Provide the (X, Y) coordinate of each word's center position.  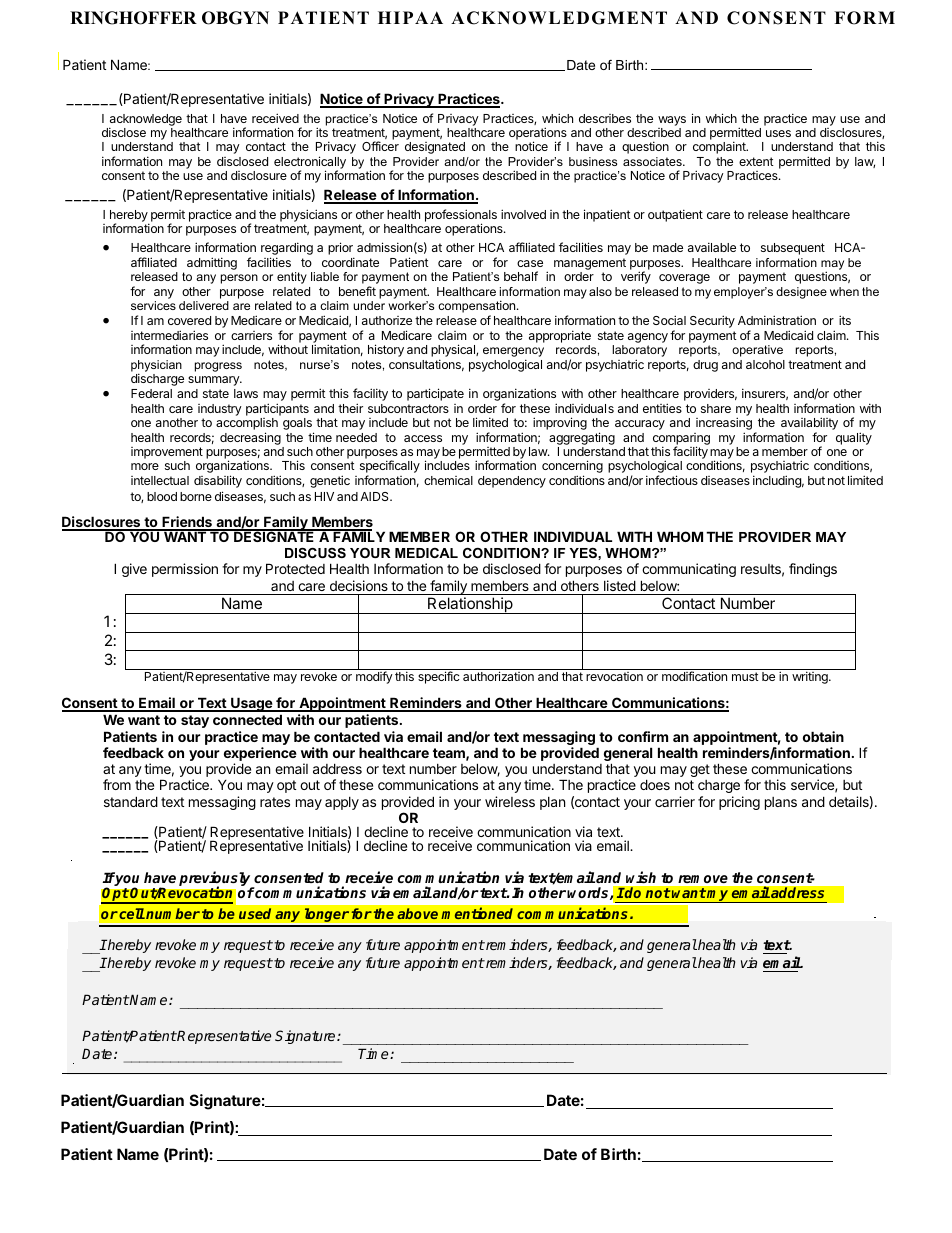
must (745, 676)
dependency (512, 482)
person (239, 279)
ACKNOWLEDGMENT (559, 18)
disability (218, 481)
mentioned (477, 913)
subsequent (793, 249)
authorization (498, 676)
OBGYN (235, 18)
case (530, 263)
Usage (251, 704)
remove (703, 879)
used (255, 913)
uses (778, 133)
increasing (724, 425)
